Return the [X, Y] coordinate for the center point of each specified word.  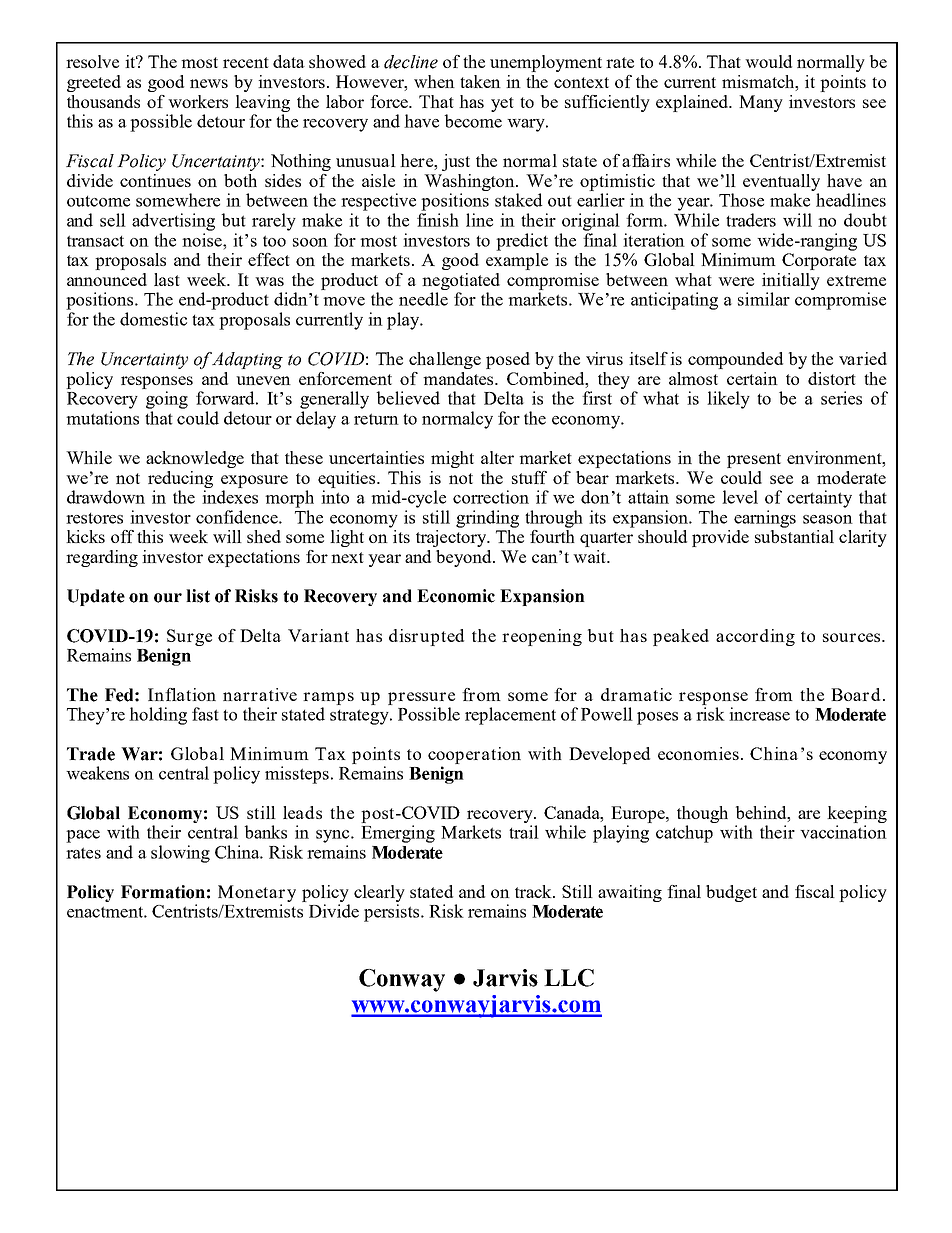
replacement [510, 716]
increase [759, 714]
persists [393, 913]
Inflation [182, 694]
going [167, 400]
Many [761, 103]
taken [480, 81]
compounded [735, 360]
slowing [180, 854]
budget [731, 893]
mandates [459, 378]
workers [198, 101]
